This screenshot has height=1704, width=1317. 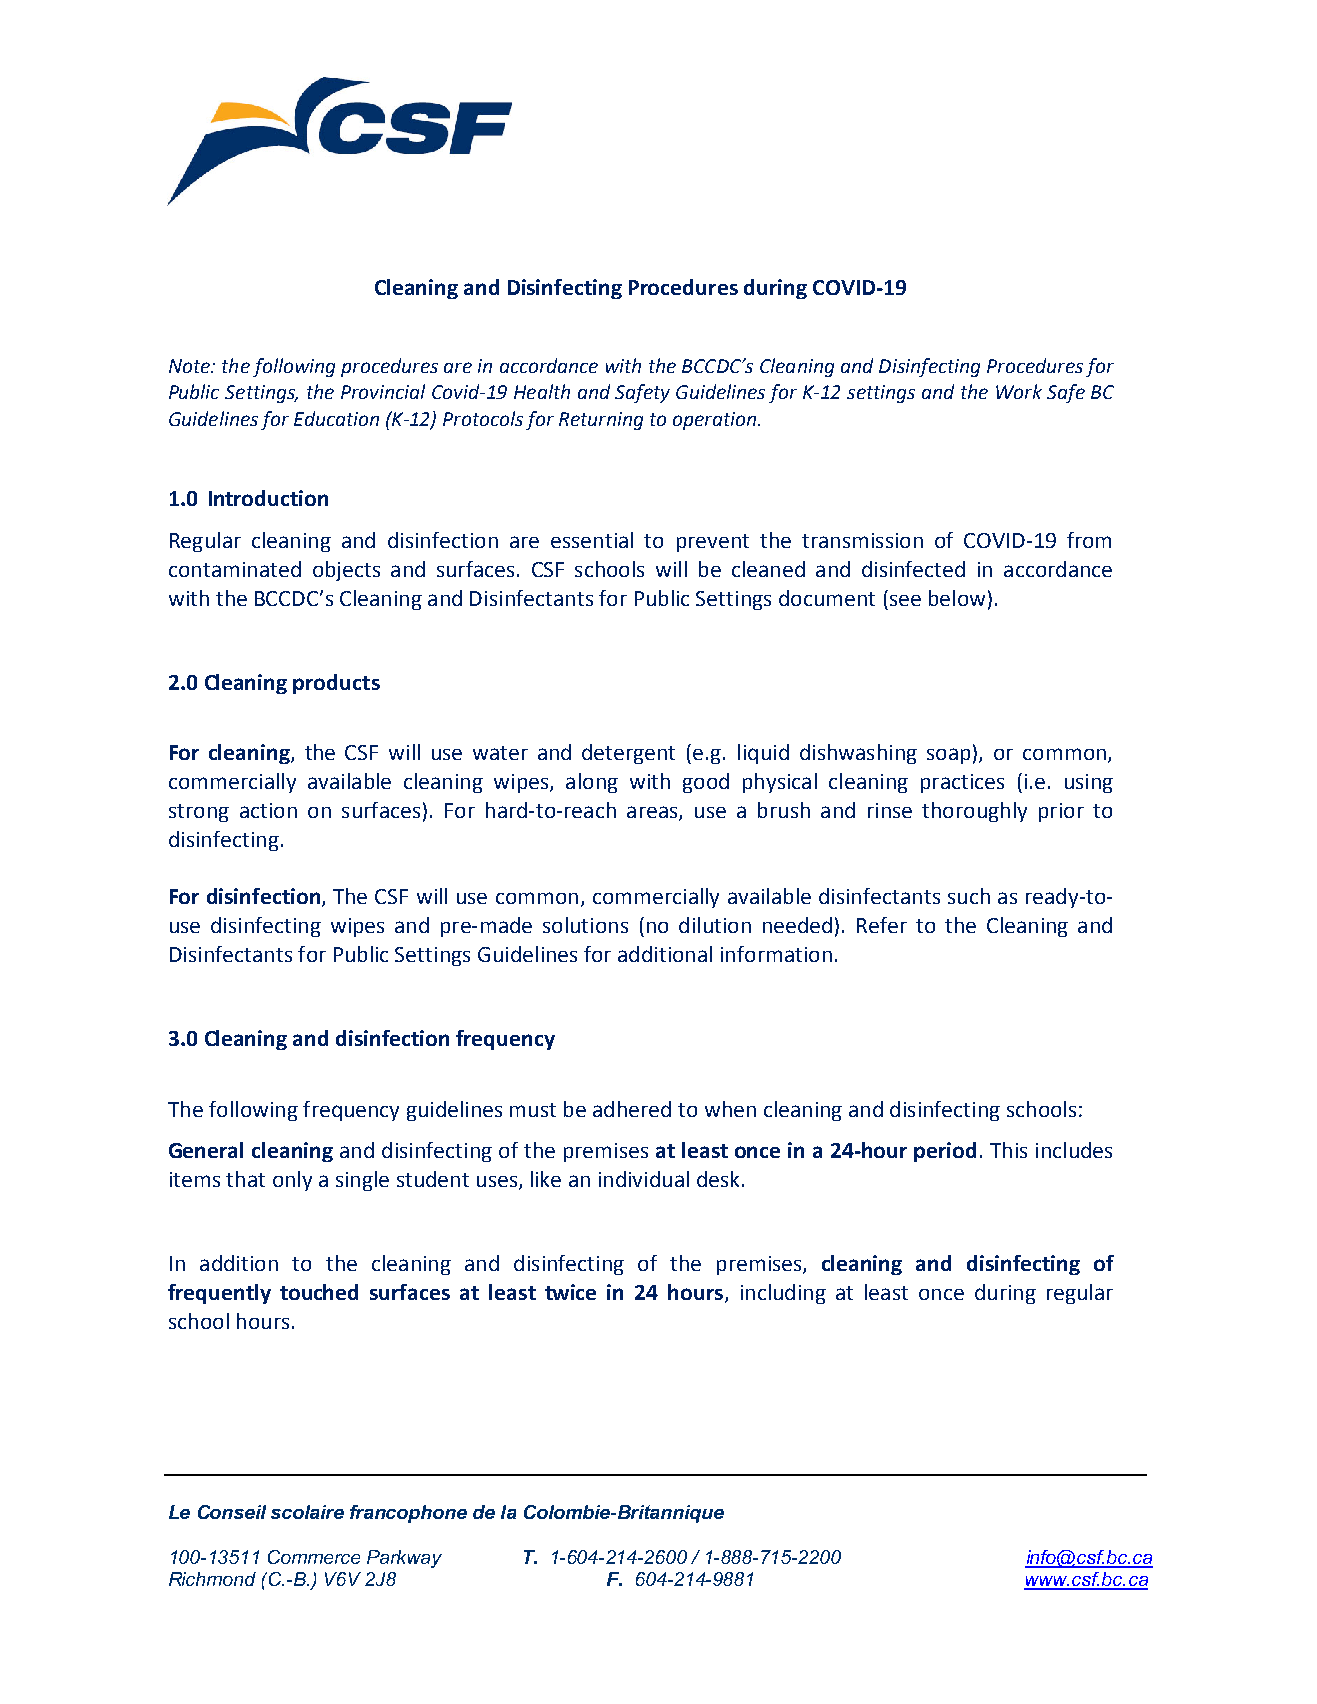 I want to click on twice, so click(x=570, y=1292).
